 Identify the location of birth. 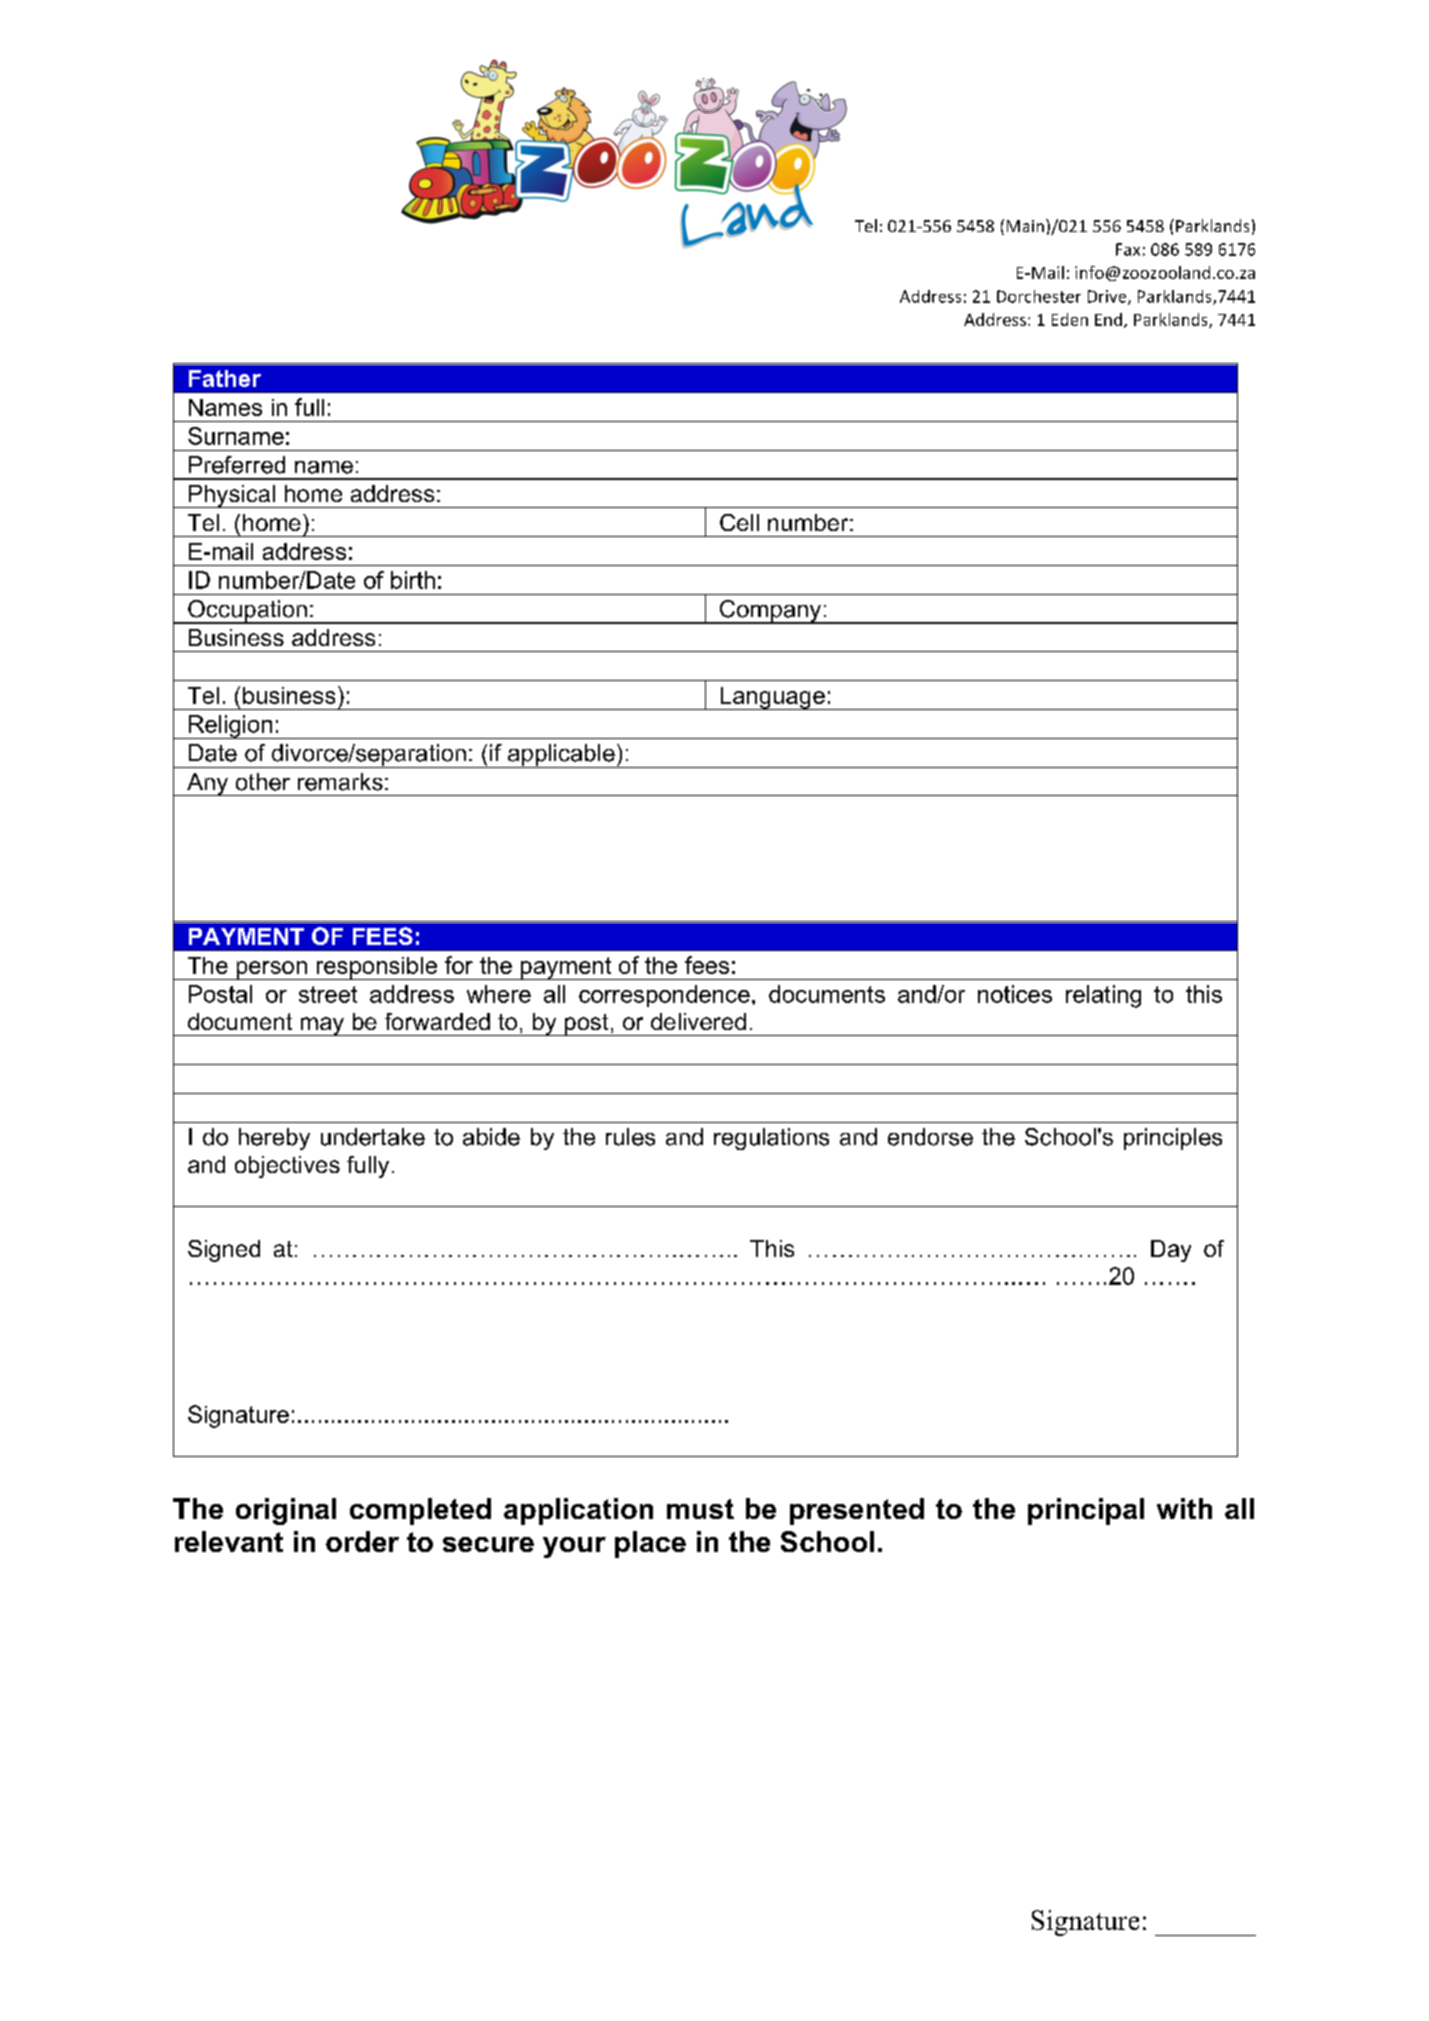
(413, 580).
